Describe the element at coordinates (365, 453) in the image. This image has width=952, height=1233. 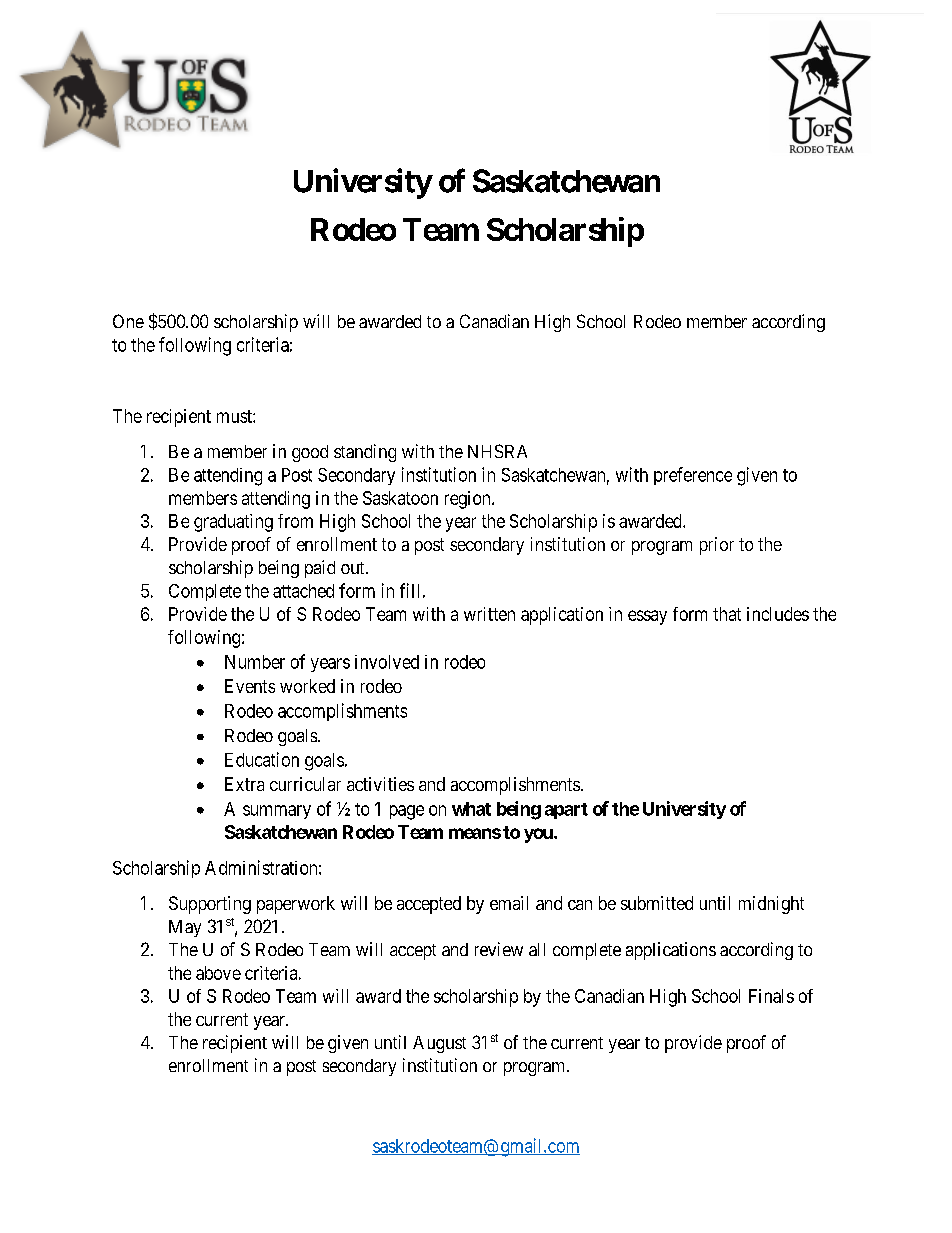
I see `standing` at that location.
